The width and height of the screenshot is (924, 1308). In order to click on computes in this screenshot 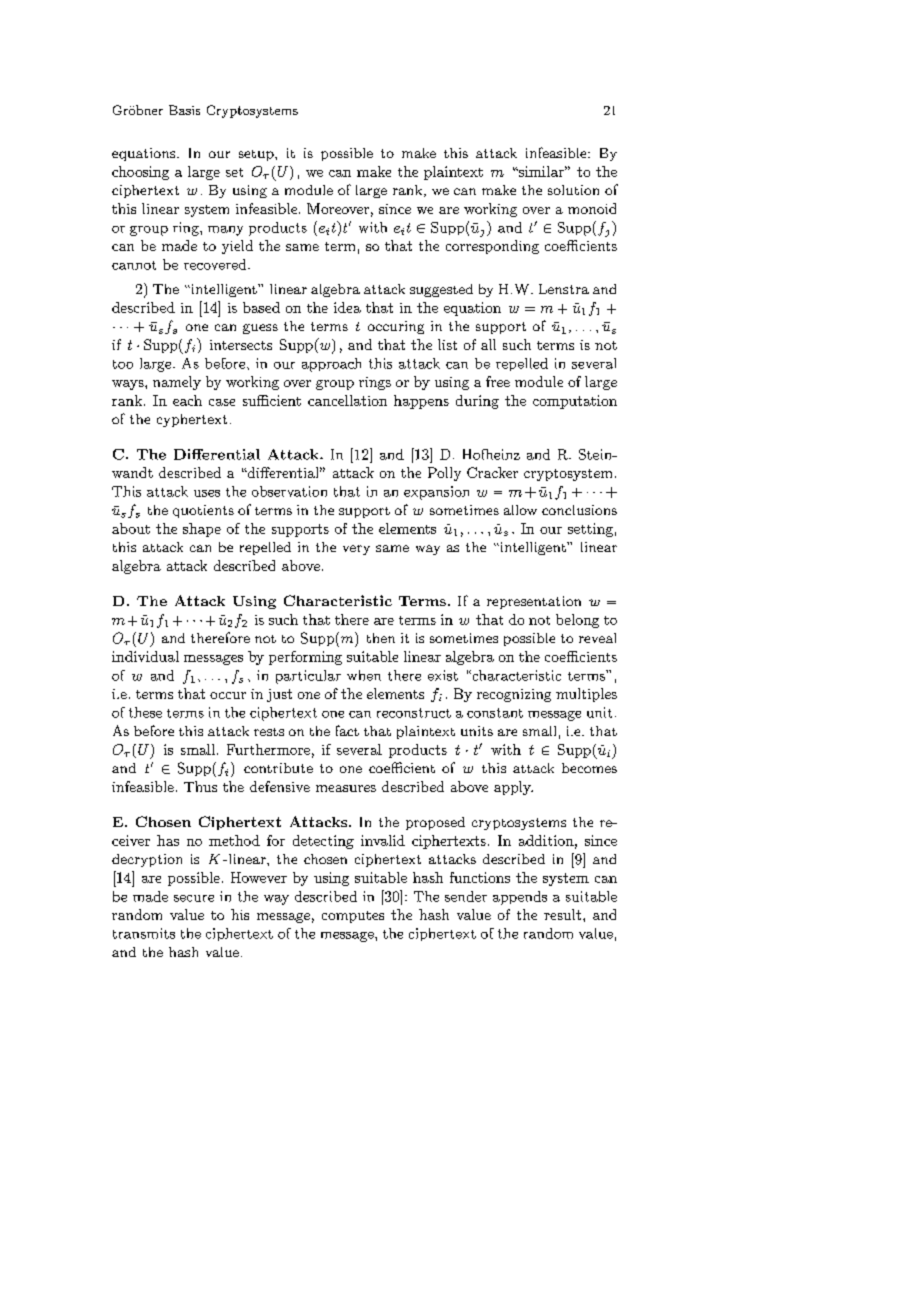, I will do `click(353, 917)`.
